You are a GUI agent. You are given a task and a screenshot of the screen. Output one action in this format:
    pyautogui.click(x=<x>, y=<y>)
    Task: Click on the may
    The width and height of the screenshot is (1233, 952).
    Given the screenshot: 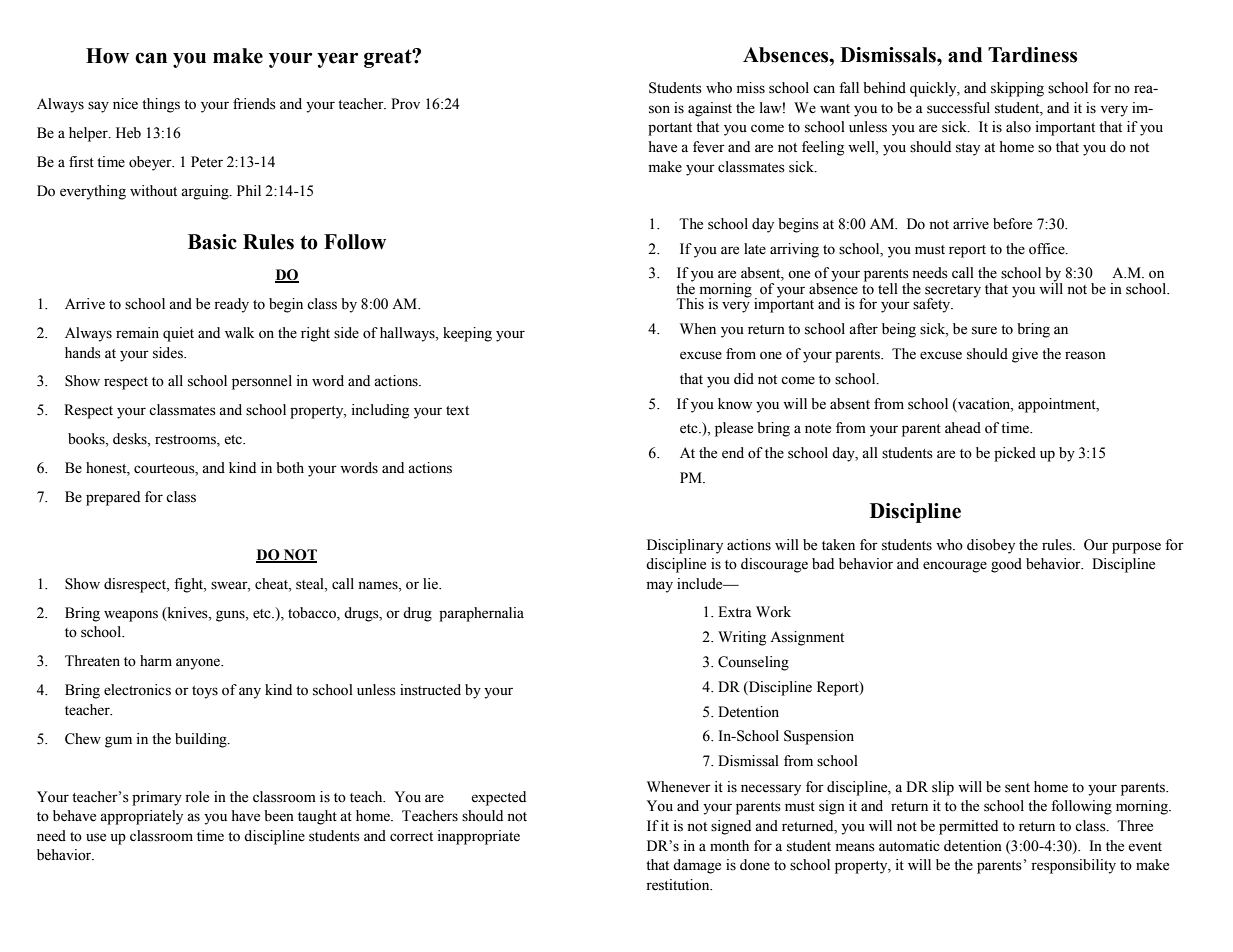 What is the action you would take?
    pyautogui.click(x=660, y=587)
